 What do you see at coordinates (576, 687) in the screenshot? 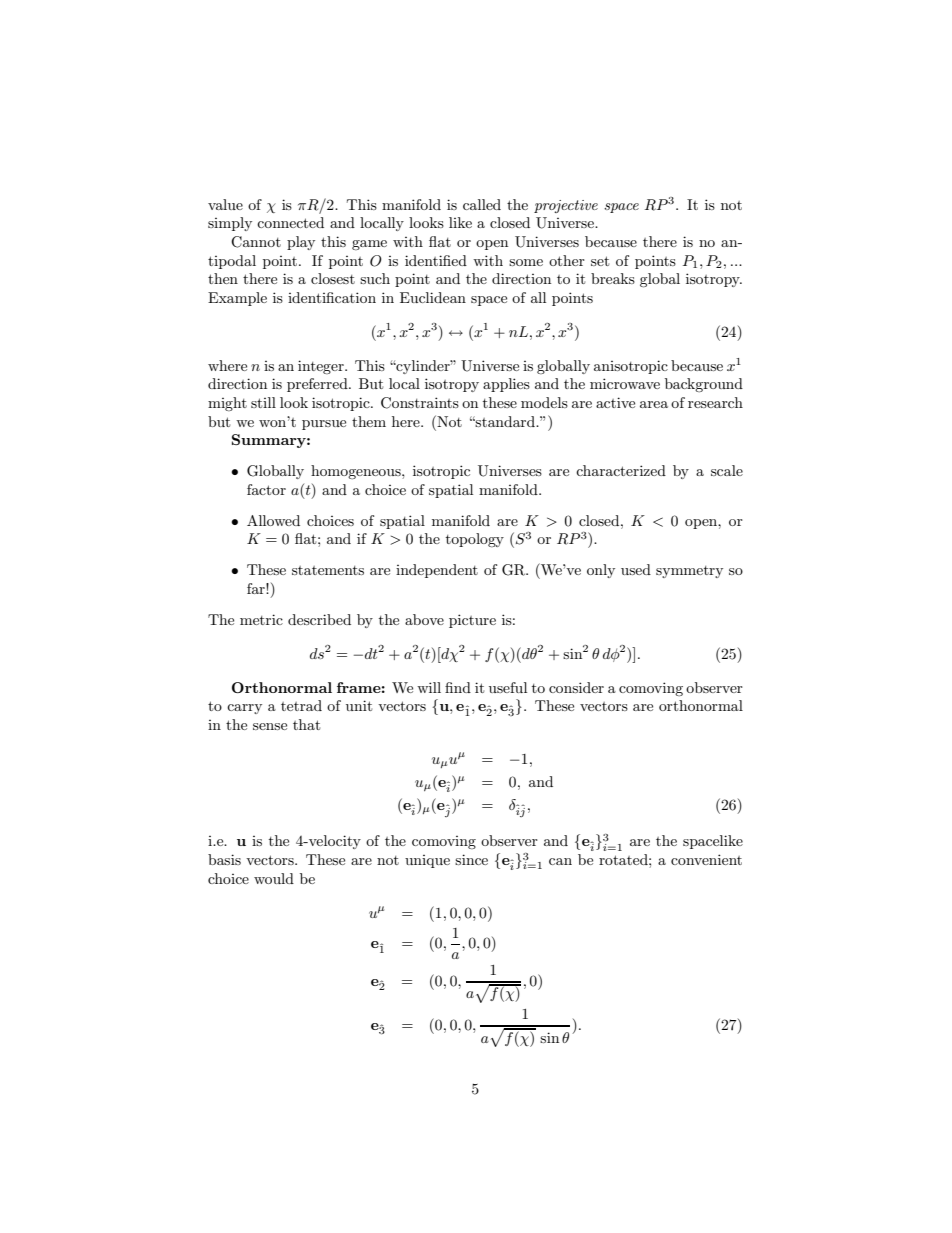
I see `consider` at bounding box center [576, 687].
